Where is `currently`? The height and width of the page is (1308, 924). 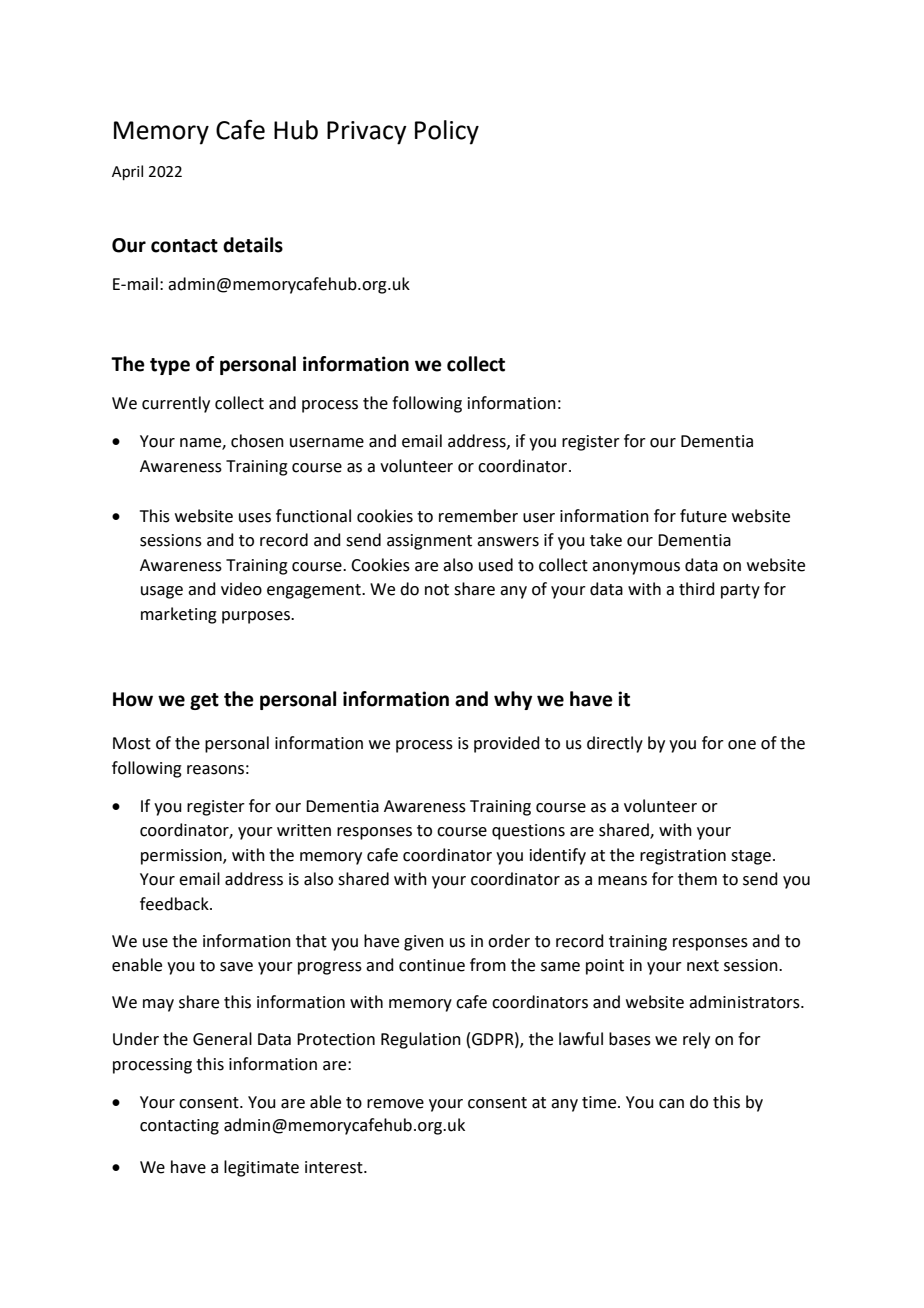
currently is located at coordinates (176, 404).
